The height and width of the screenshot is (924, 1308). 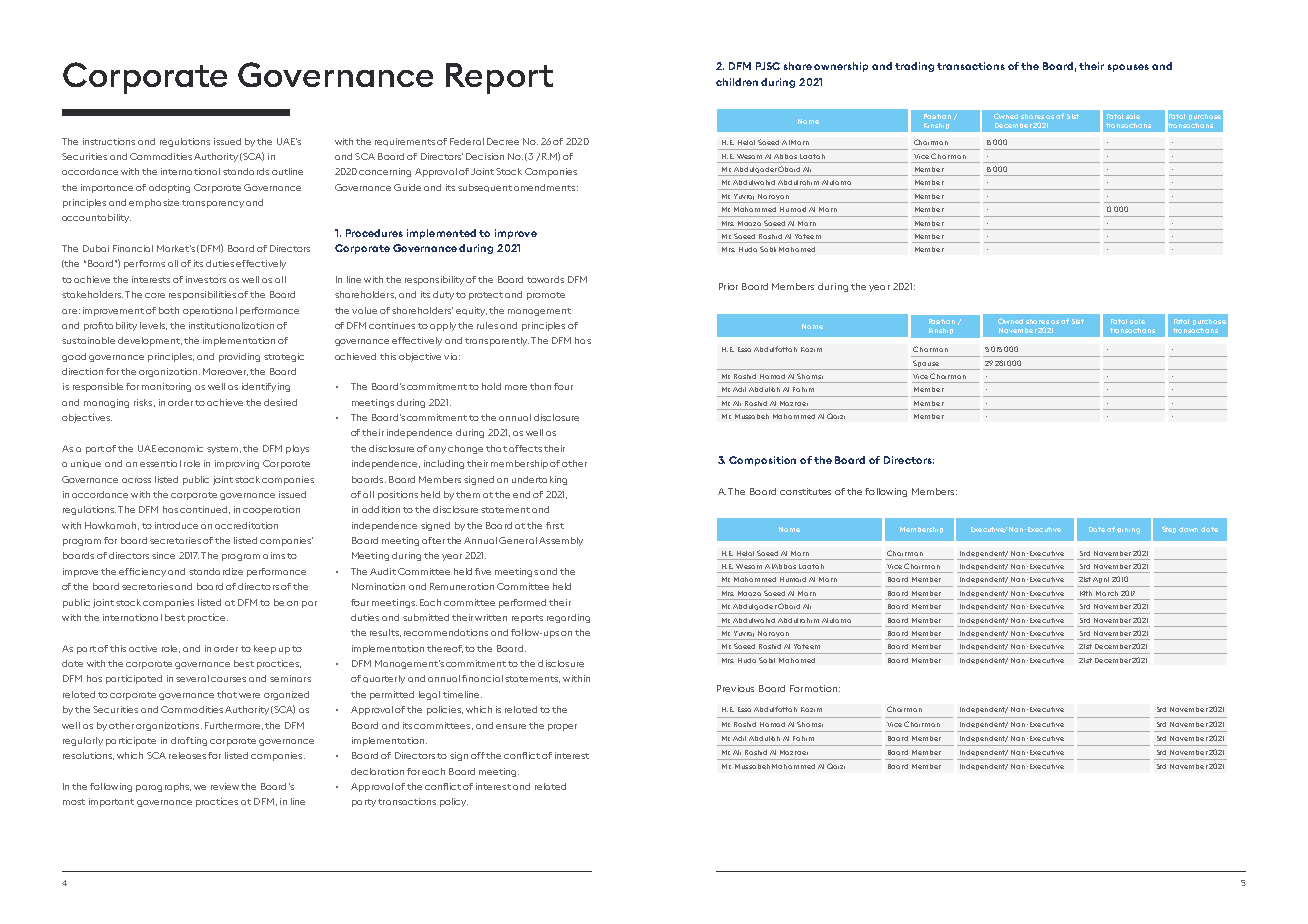 What do you see at coordinates (225, 786) in the screenshot?
I see `review` at bounding box center [225, 786].
